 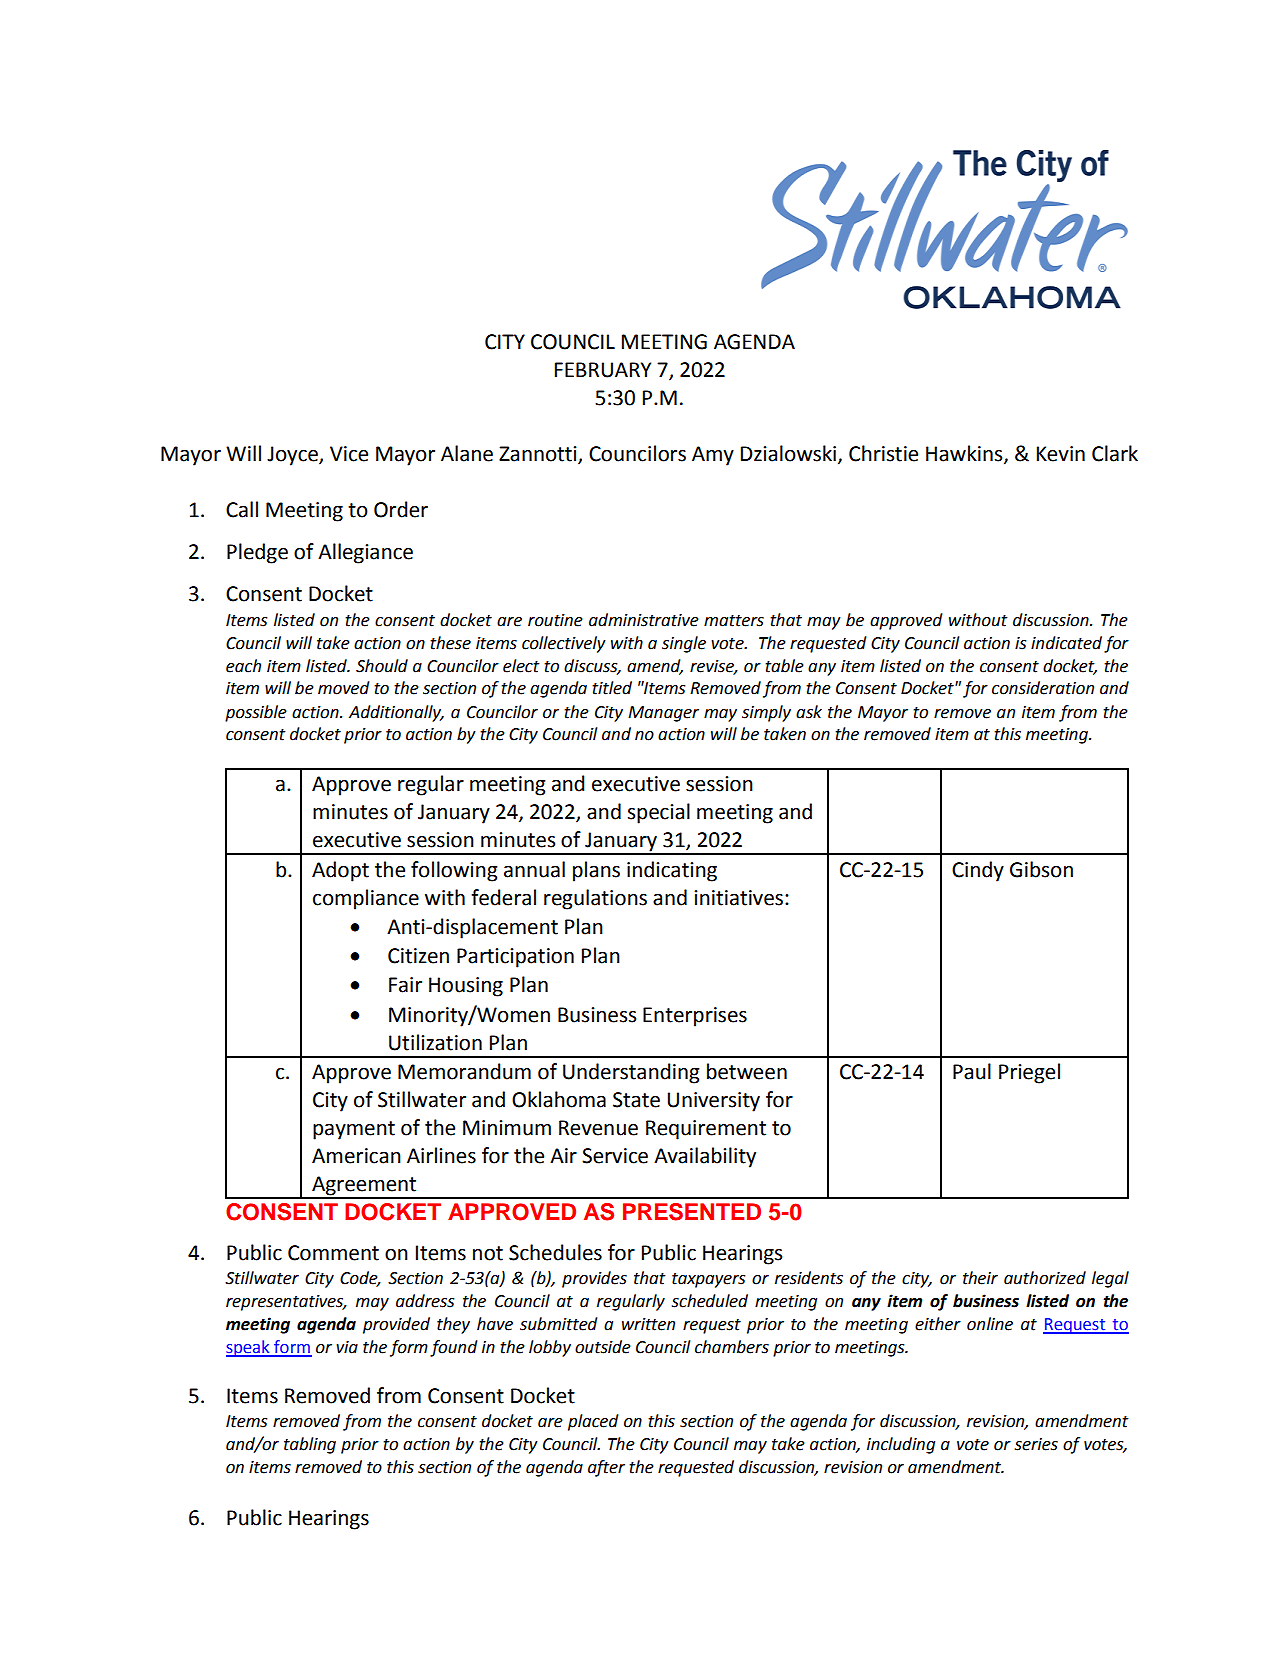 What do you see at coordinates (293, 456) in the screenshot?
I see `Joyce` at bounding box center [293, 456].
